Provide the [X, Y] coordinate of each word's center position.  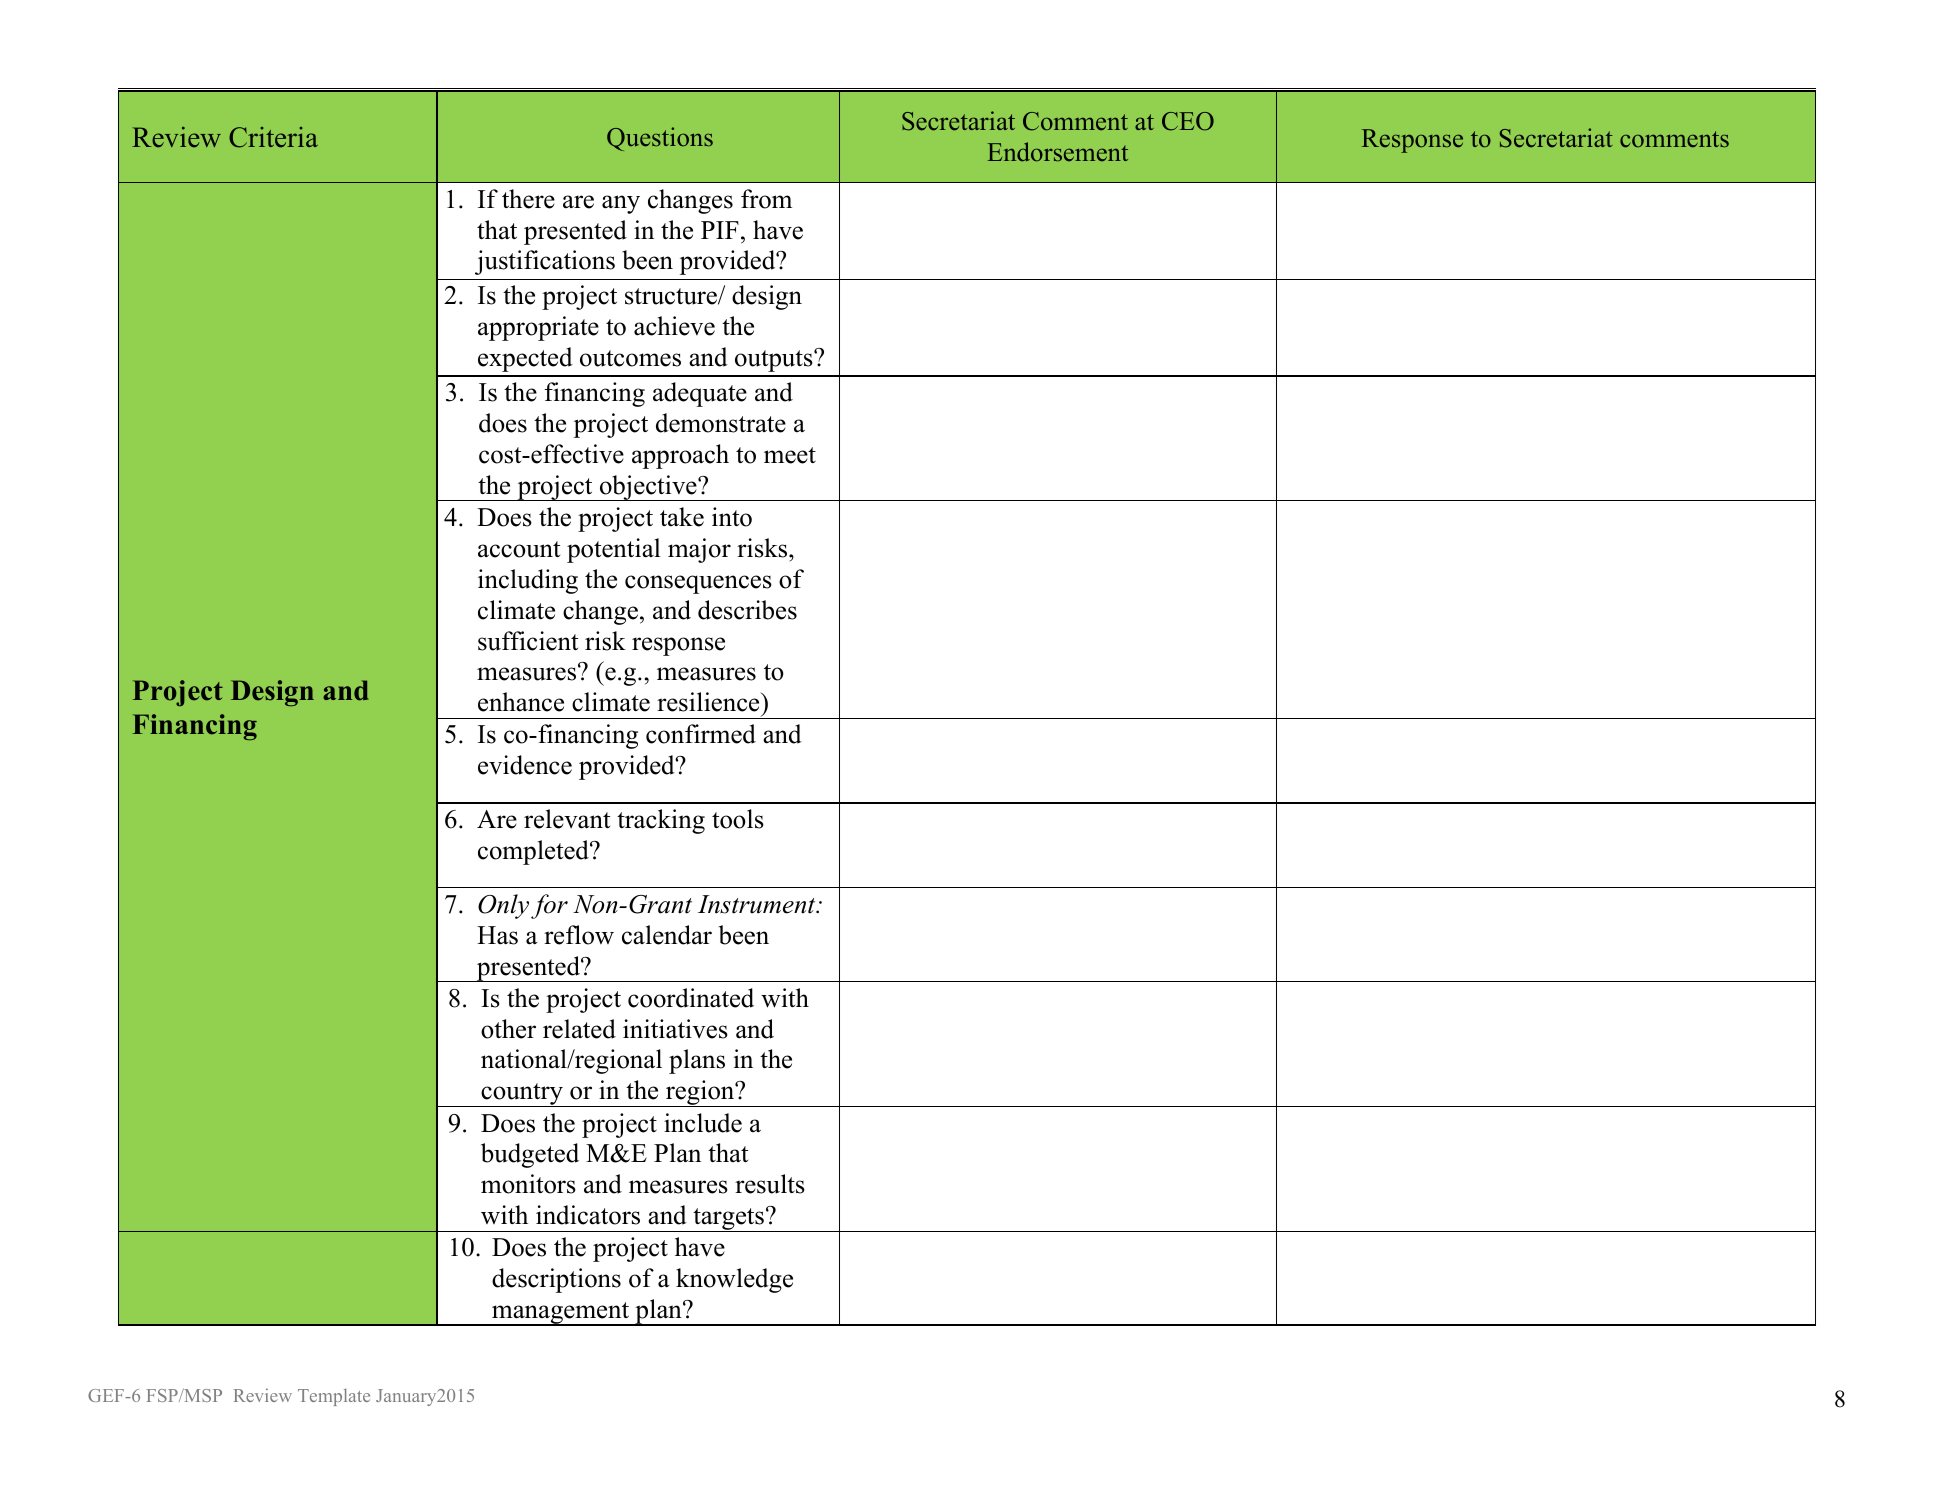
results [770, 1184]
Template [334, 1397]
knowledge [734, 1280]
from [766, 199]
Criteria [273, 137]
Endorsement [1057, 152]
